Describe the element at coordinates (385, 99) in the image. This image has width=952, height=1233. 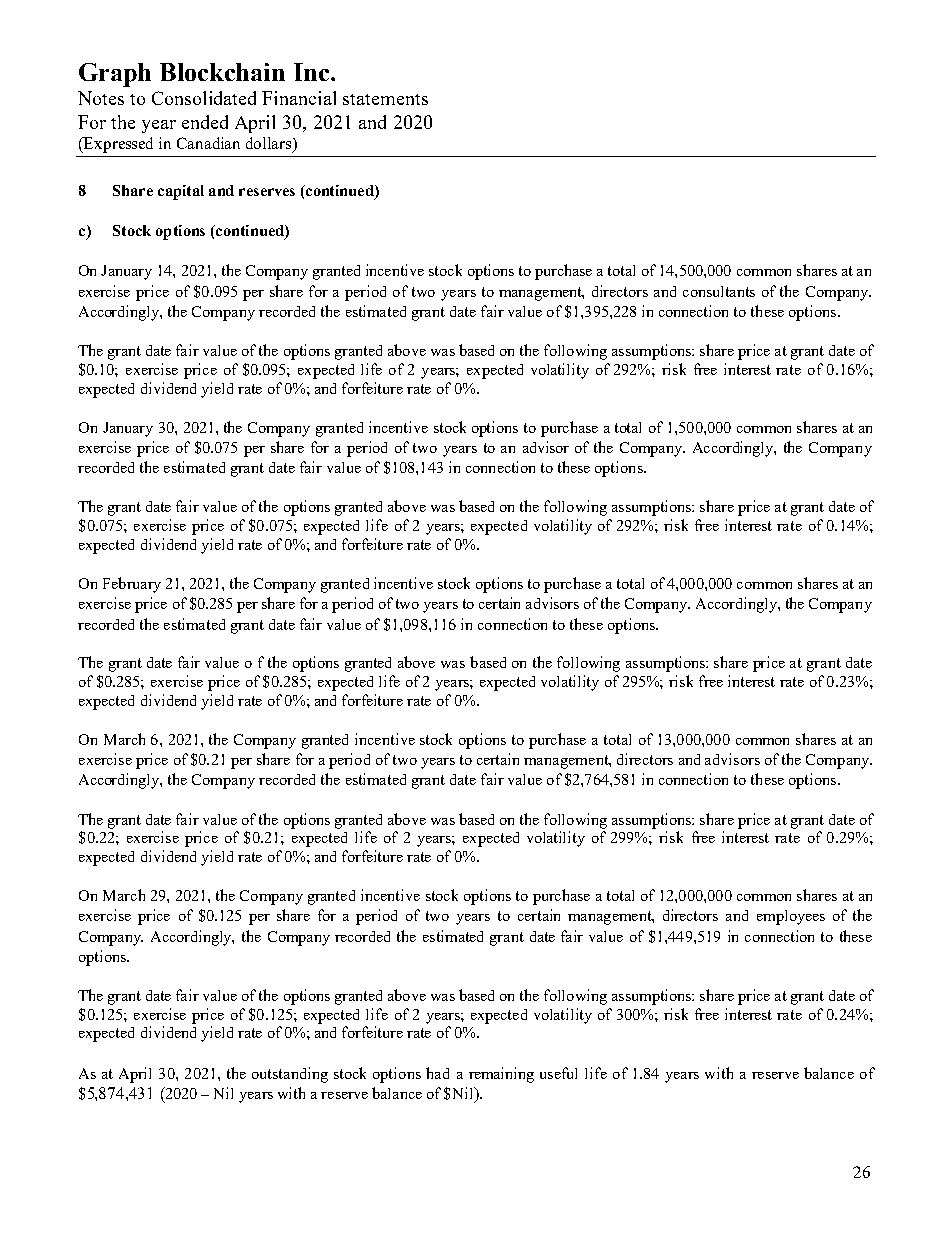
I see `statements` at that location.
